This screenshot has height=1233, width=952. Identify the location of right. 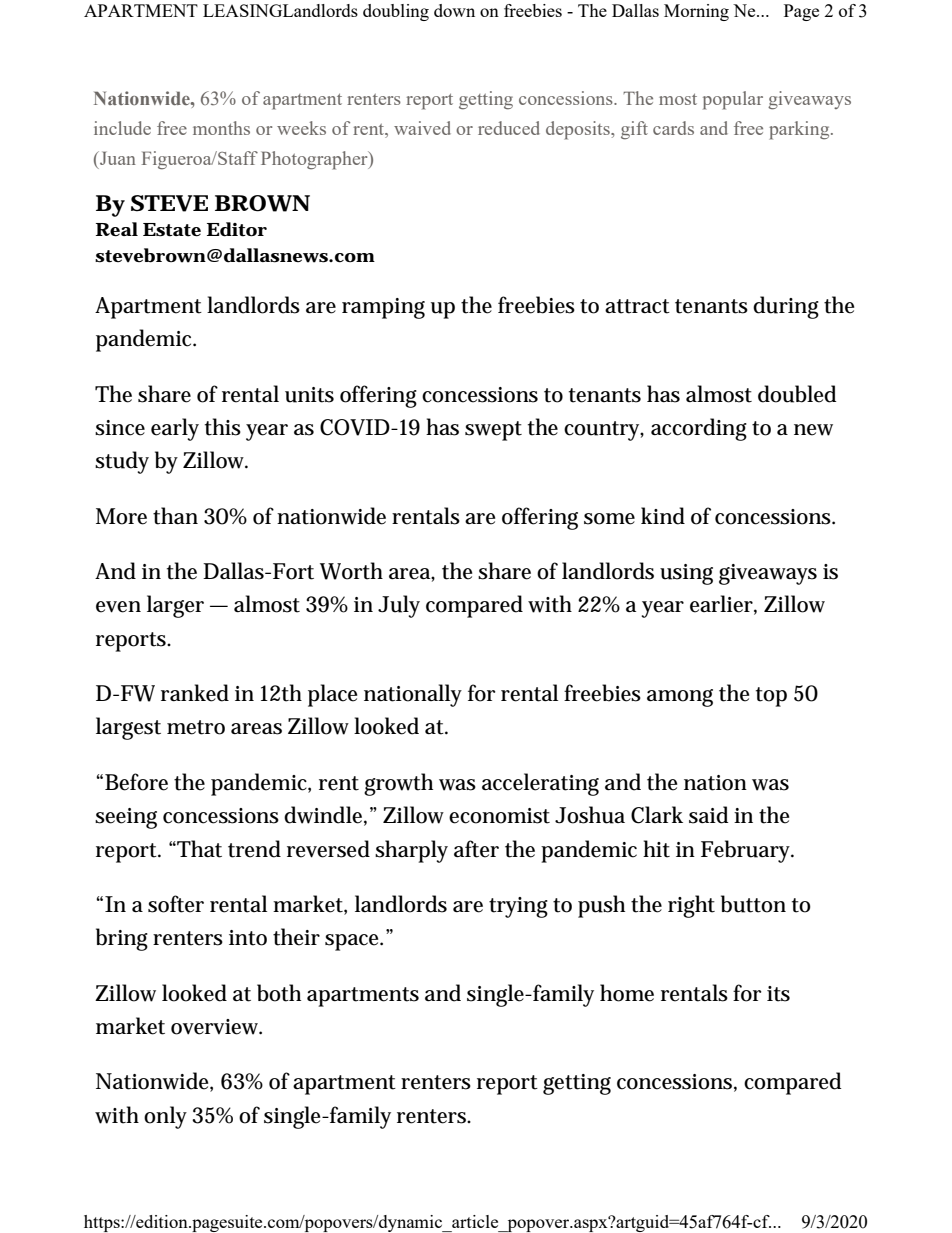
(691, 906).
